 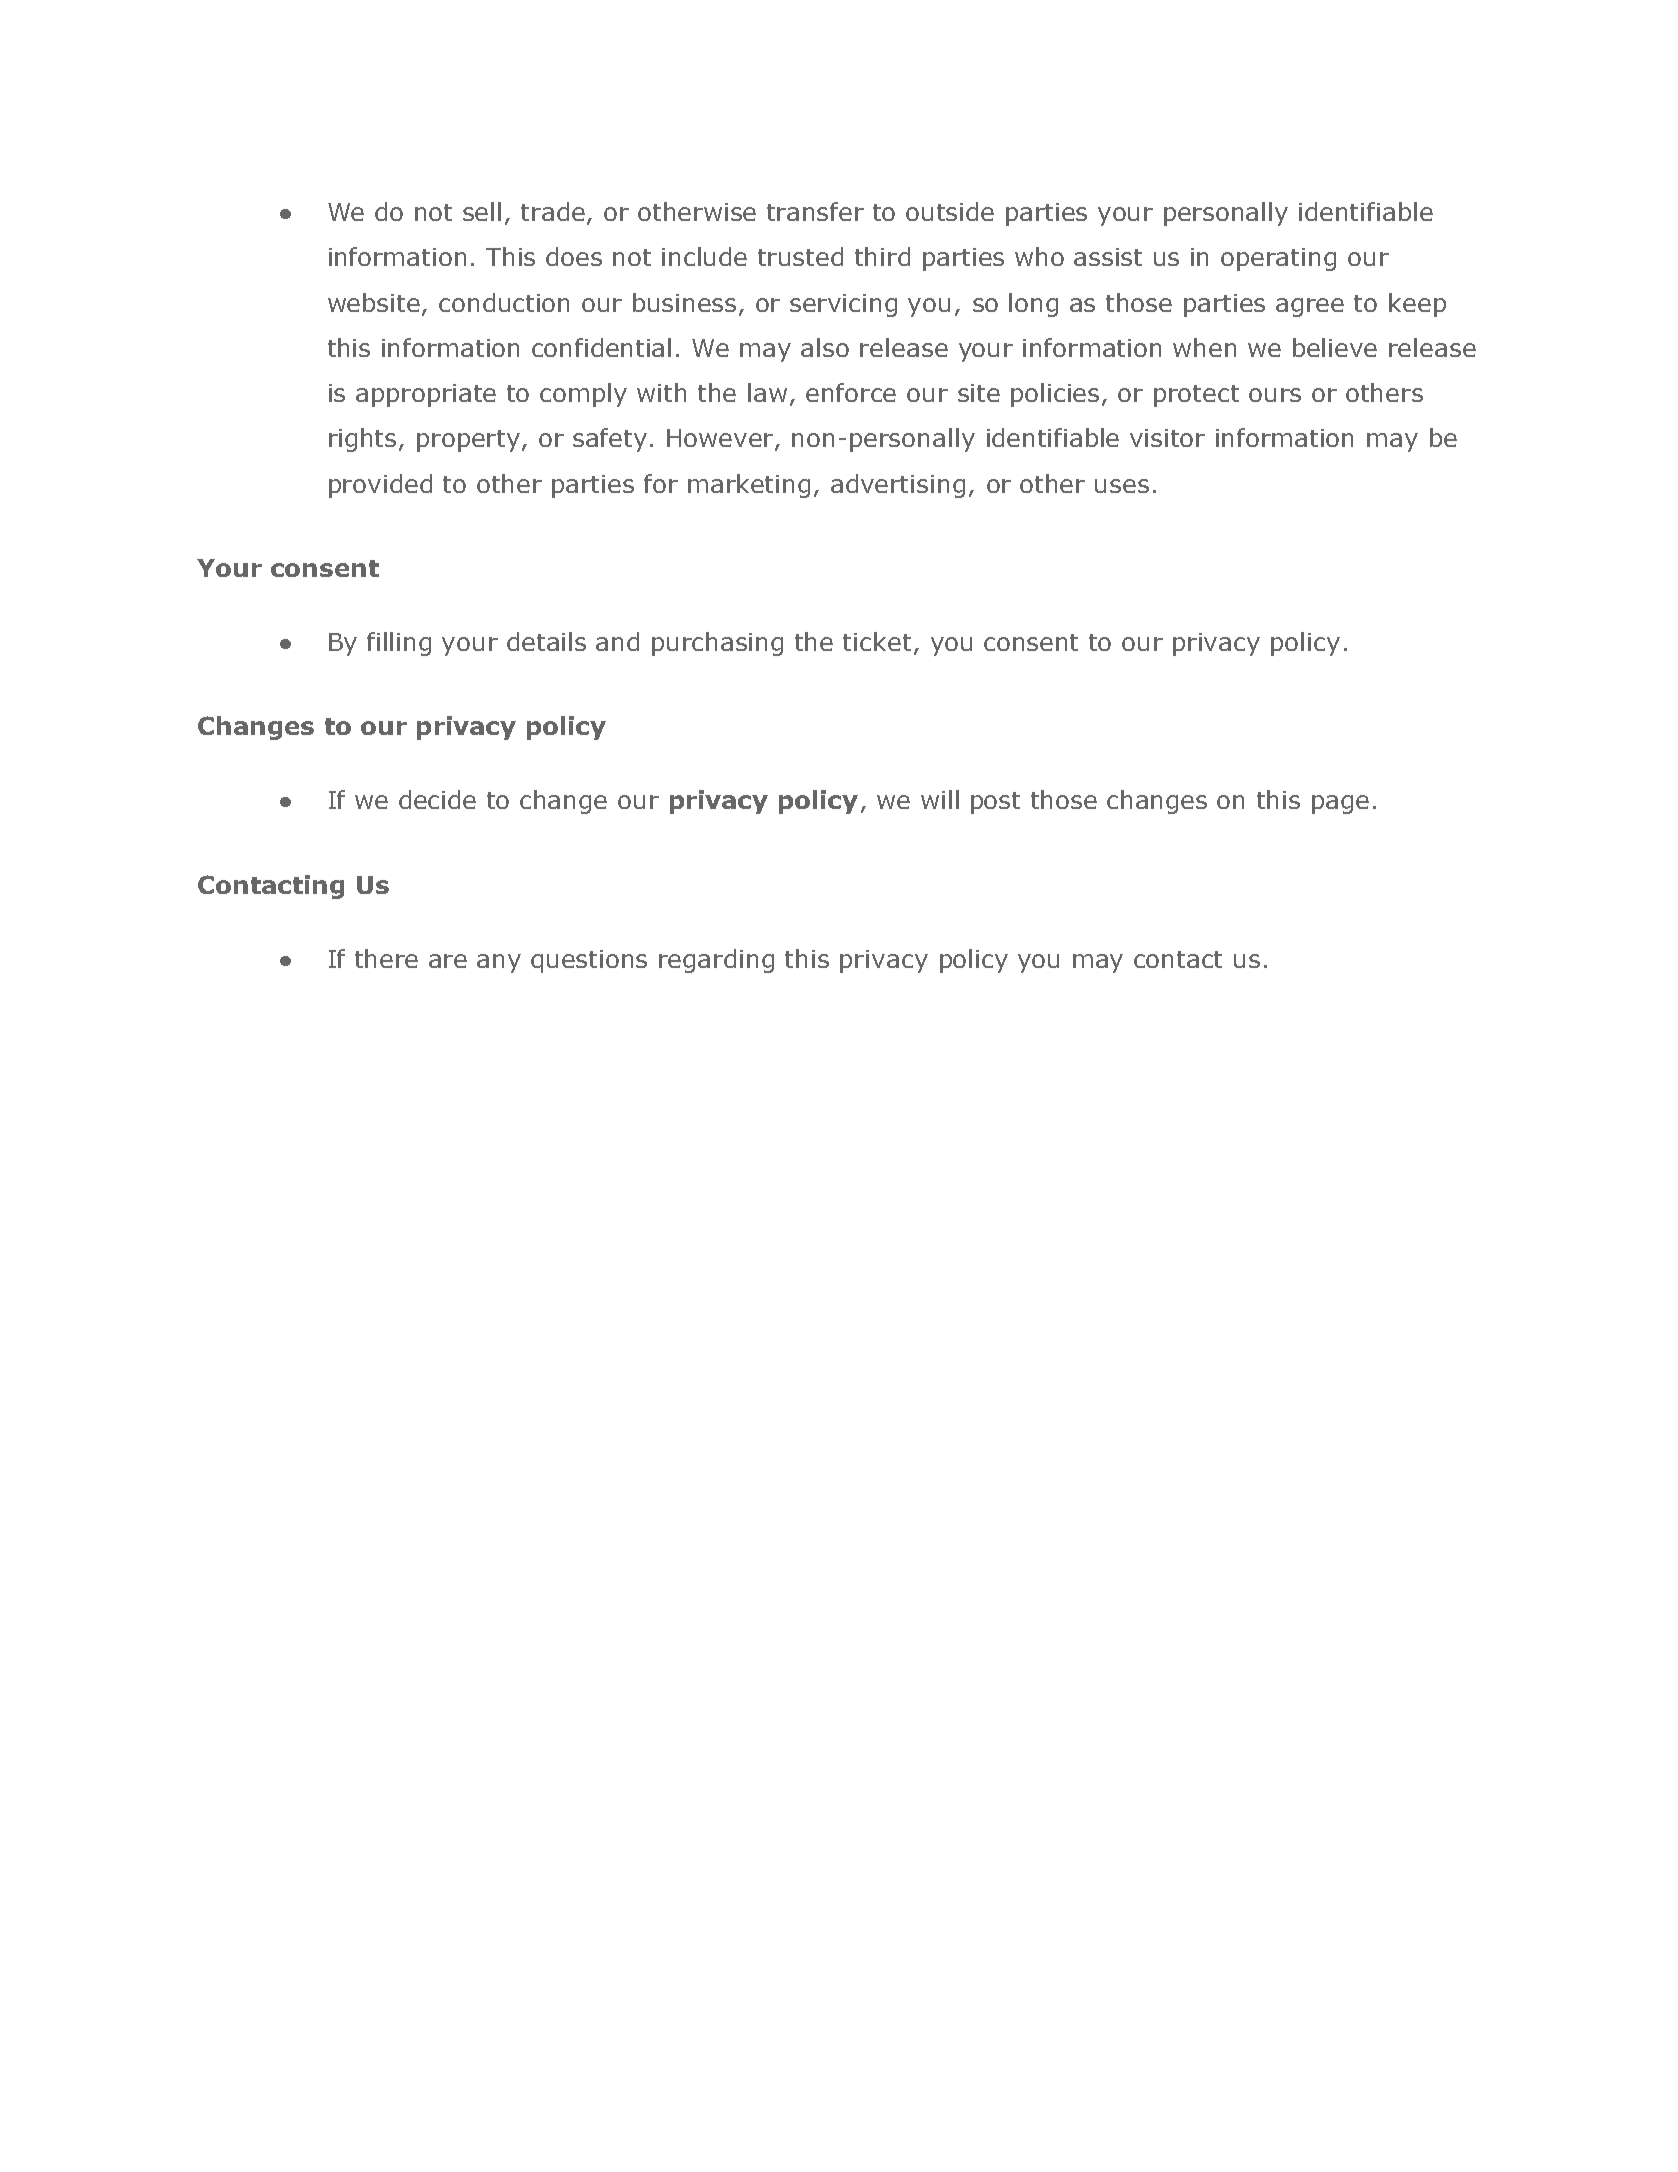 What do you see at coordinates (482, 211) in the screenshot?
I see `sell` at bounding box center [482, 211].
